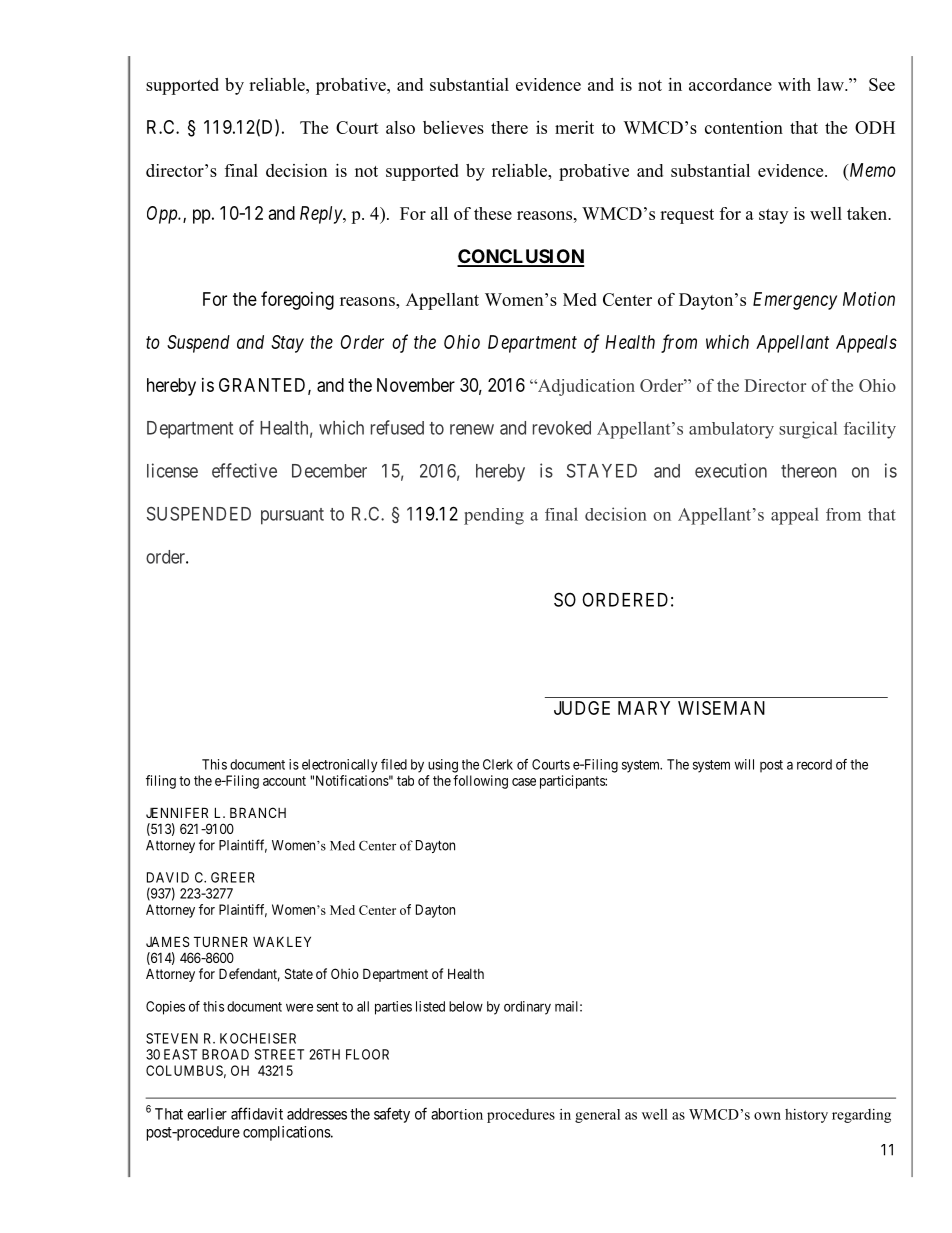  What do you see at coordinates (284, 781) in the screenshot?
I see `account` at bounding box center [284, 781].
